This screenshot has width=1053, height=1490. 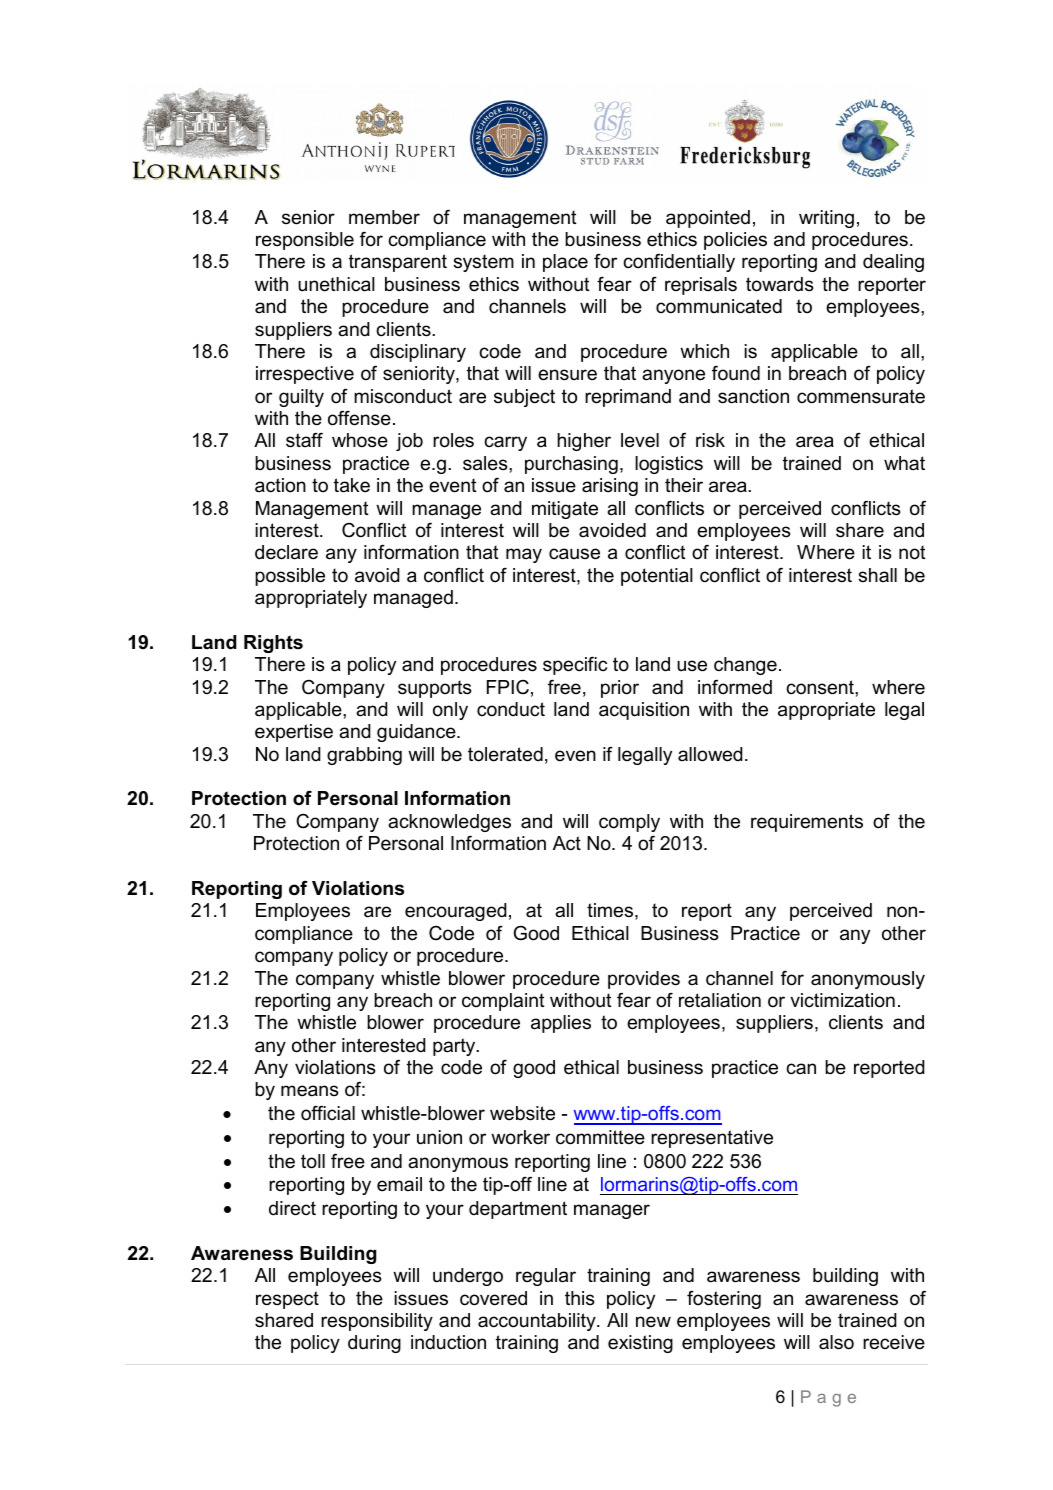 What do you see at coordinates (877, 575) in the screenshot?
I see `shall` at bounding box center [877, 575].
